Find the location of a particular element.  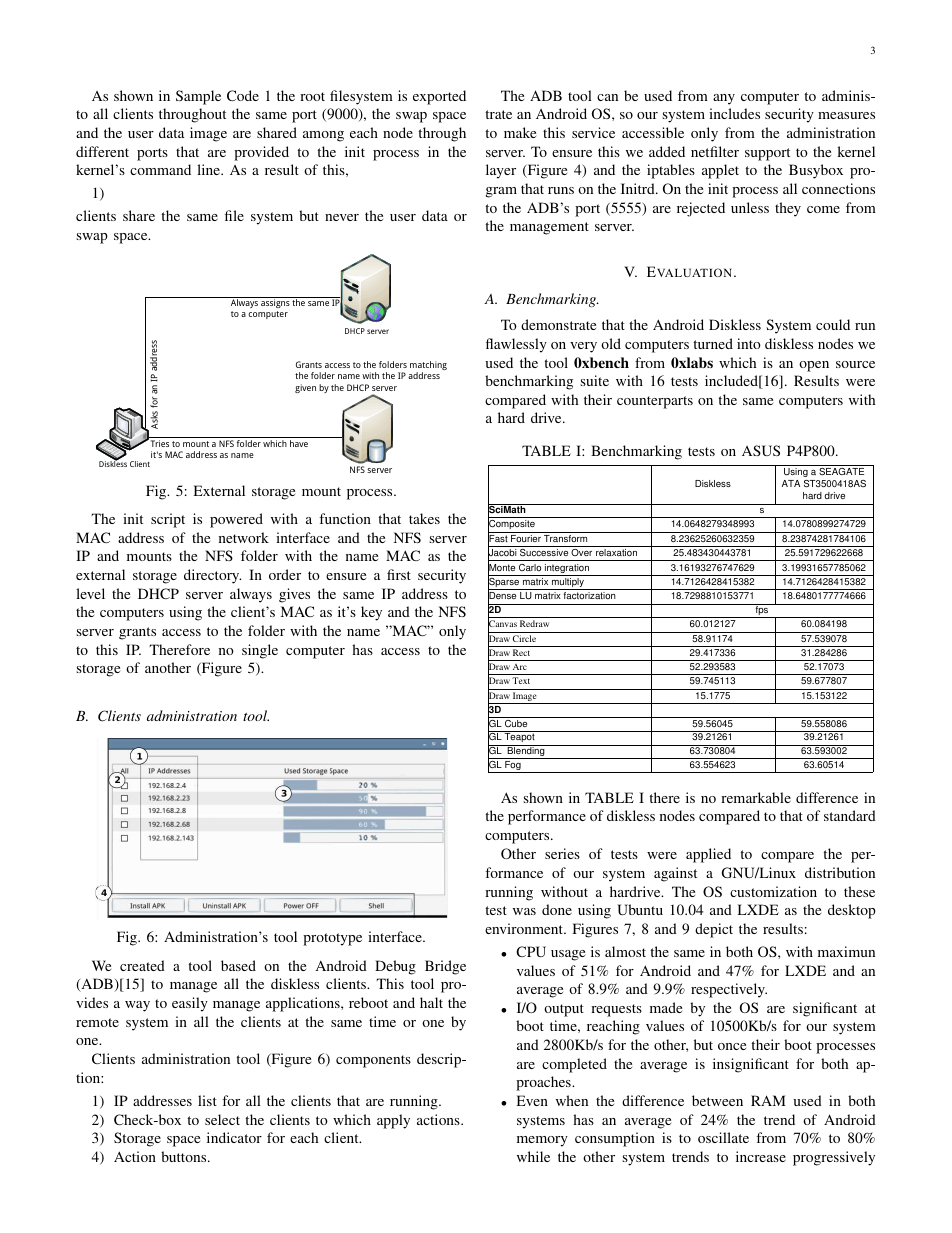

select is located at coordinates (222, 1119).
